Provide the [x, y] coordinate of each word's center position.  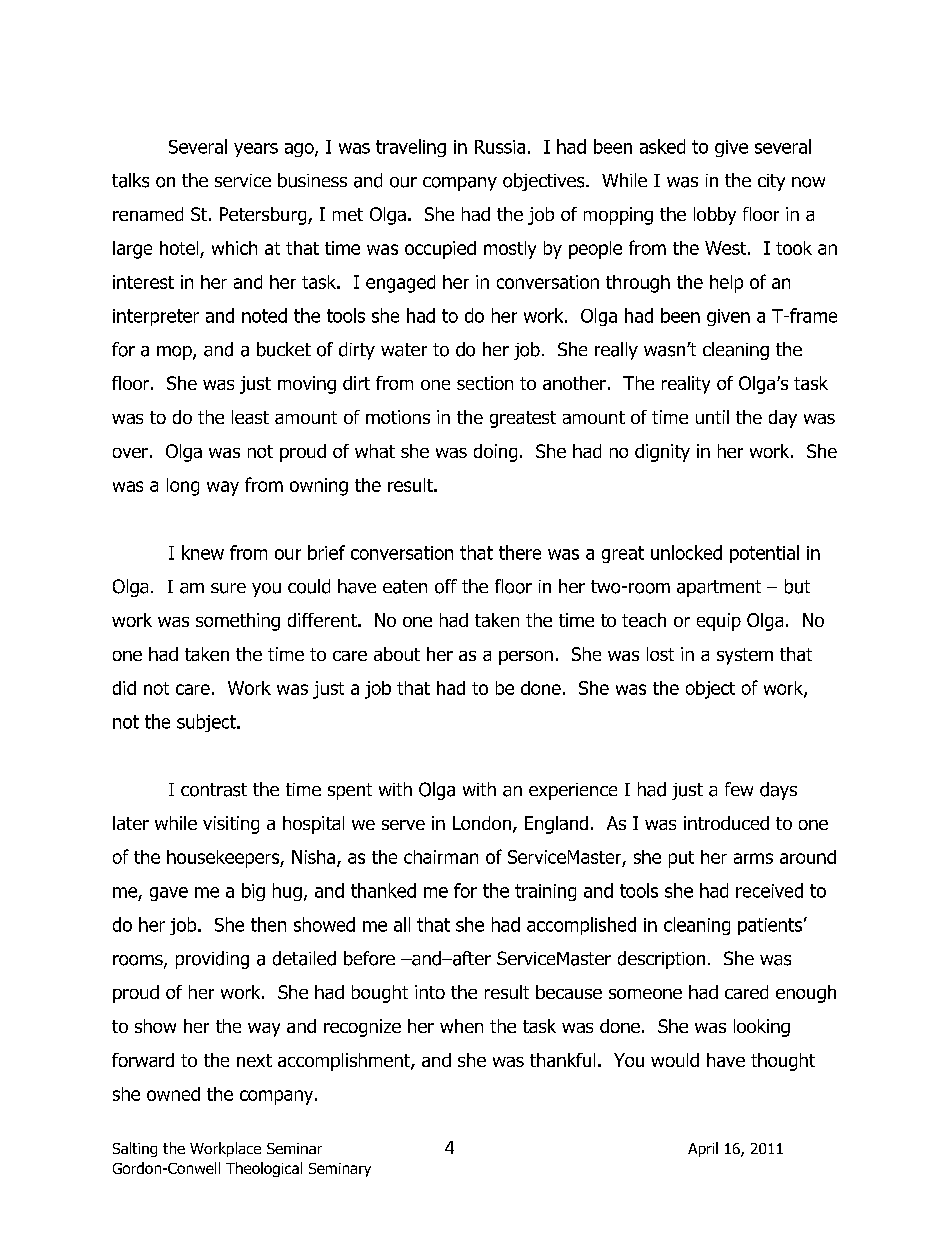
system [745, 656]
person [526, 658]
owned [173, 1094]
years [256, 150]
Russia [500, 147]
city [771, 182]
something [238, 622]
